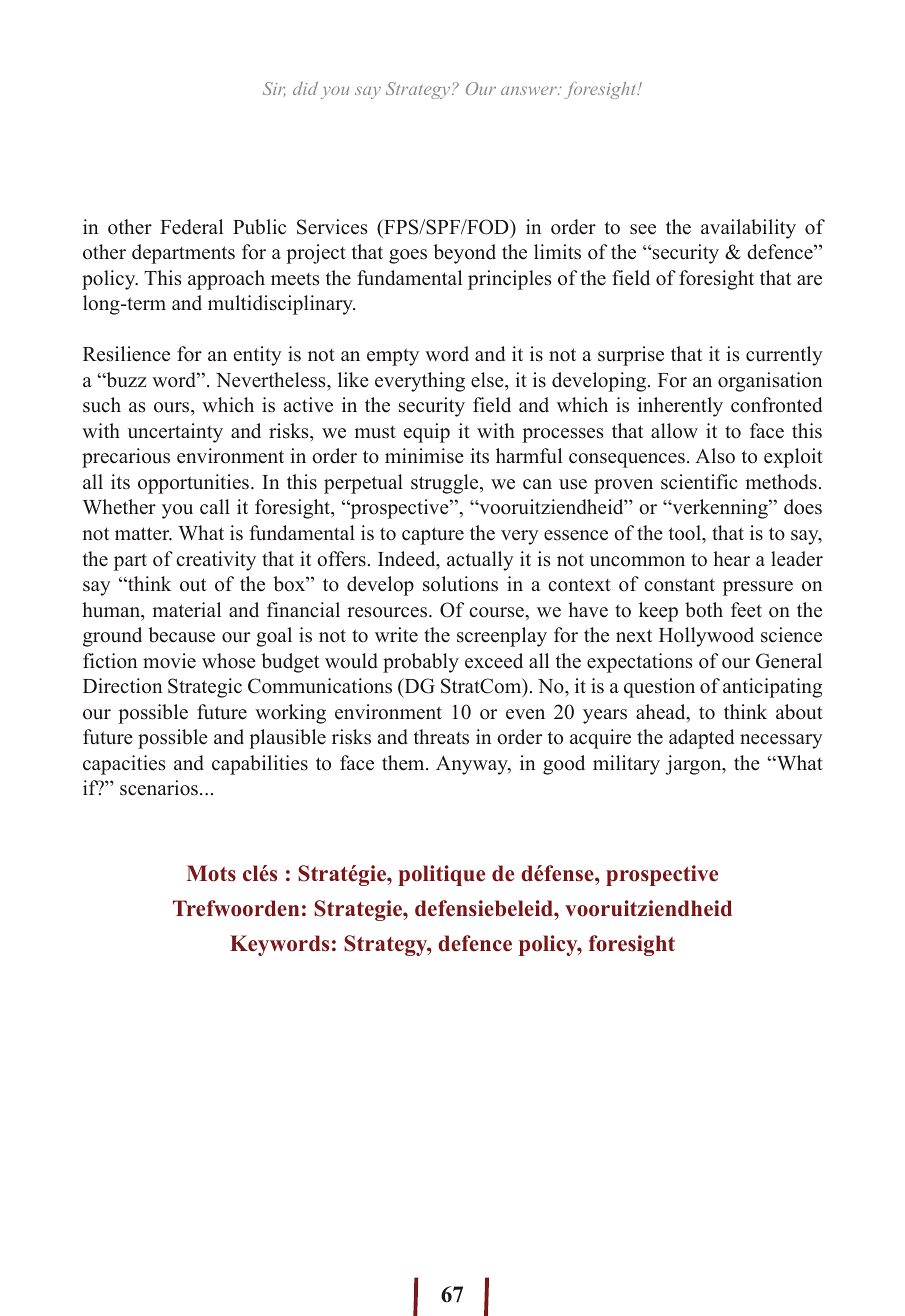 Image resolution: width=905 pixels, height=1316 pixels. What do you see at coordinates (274, 89) in the page?
I see `Sir` at bounding box center [274, 89].
